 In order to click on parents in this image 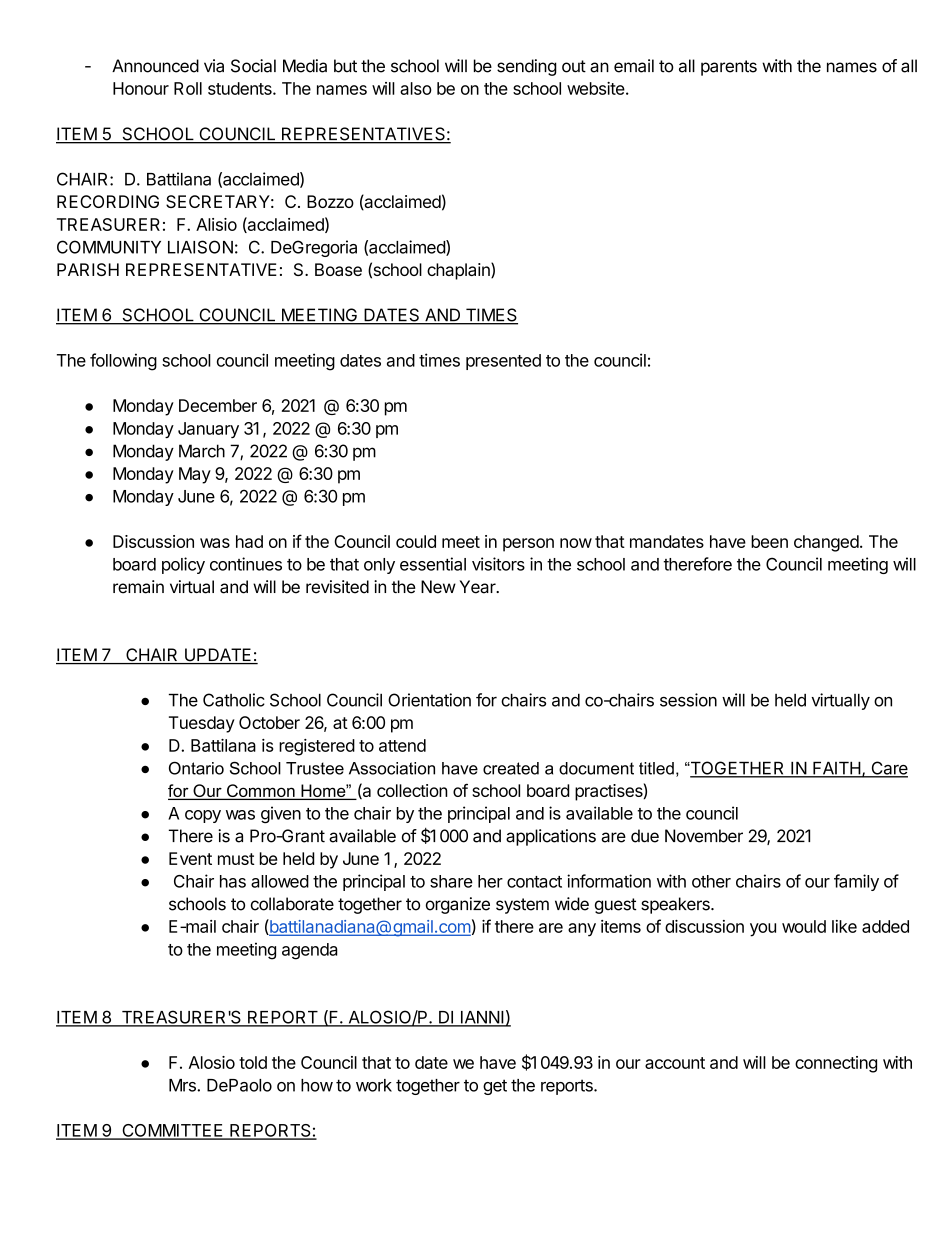, I will do `click(729, 68)`.
